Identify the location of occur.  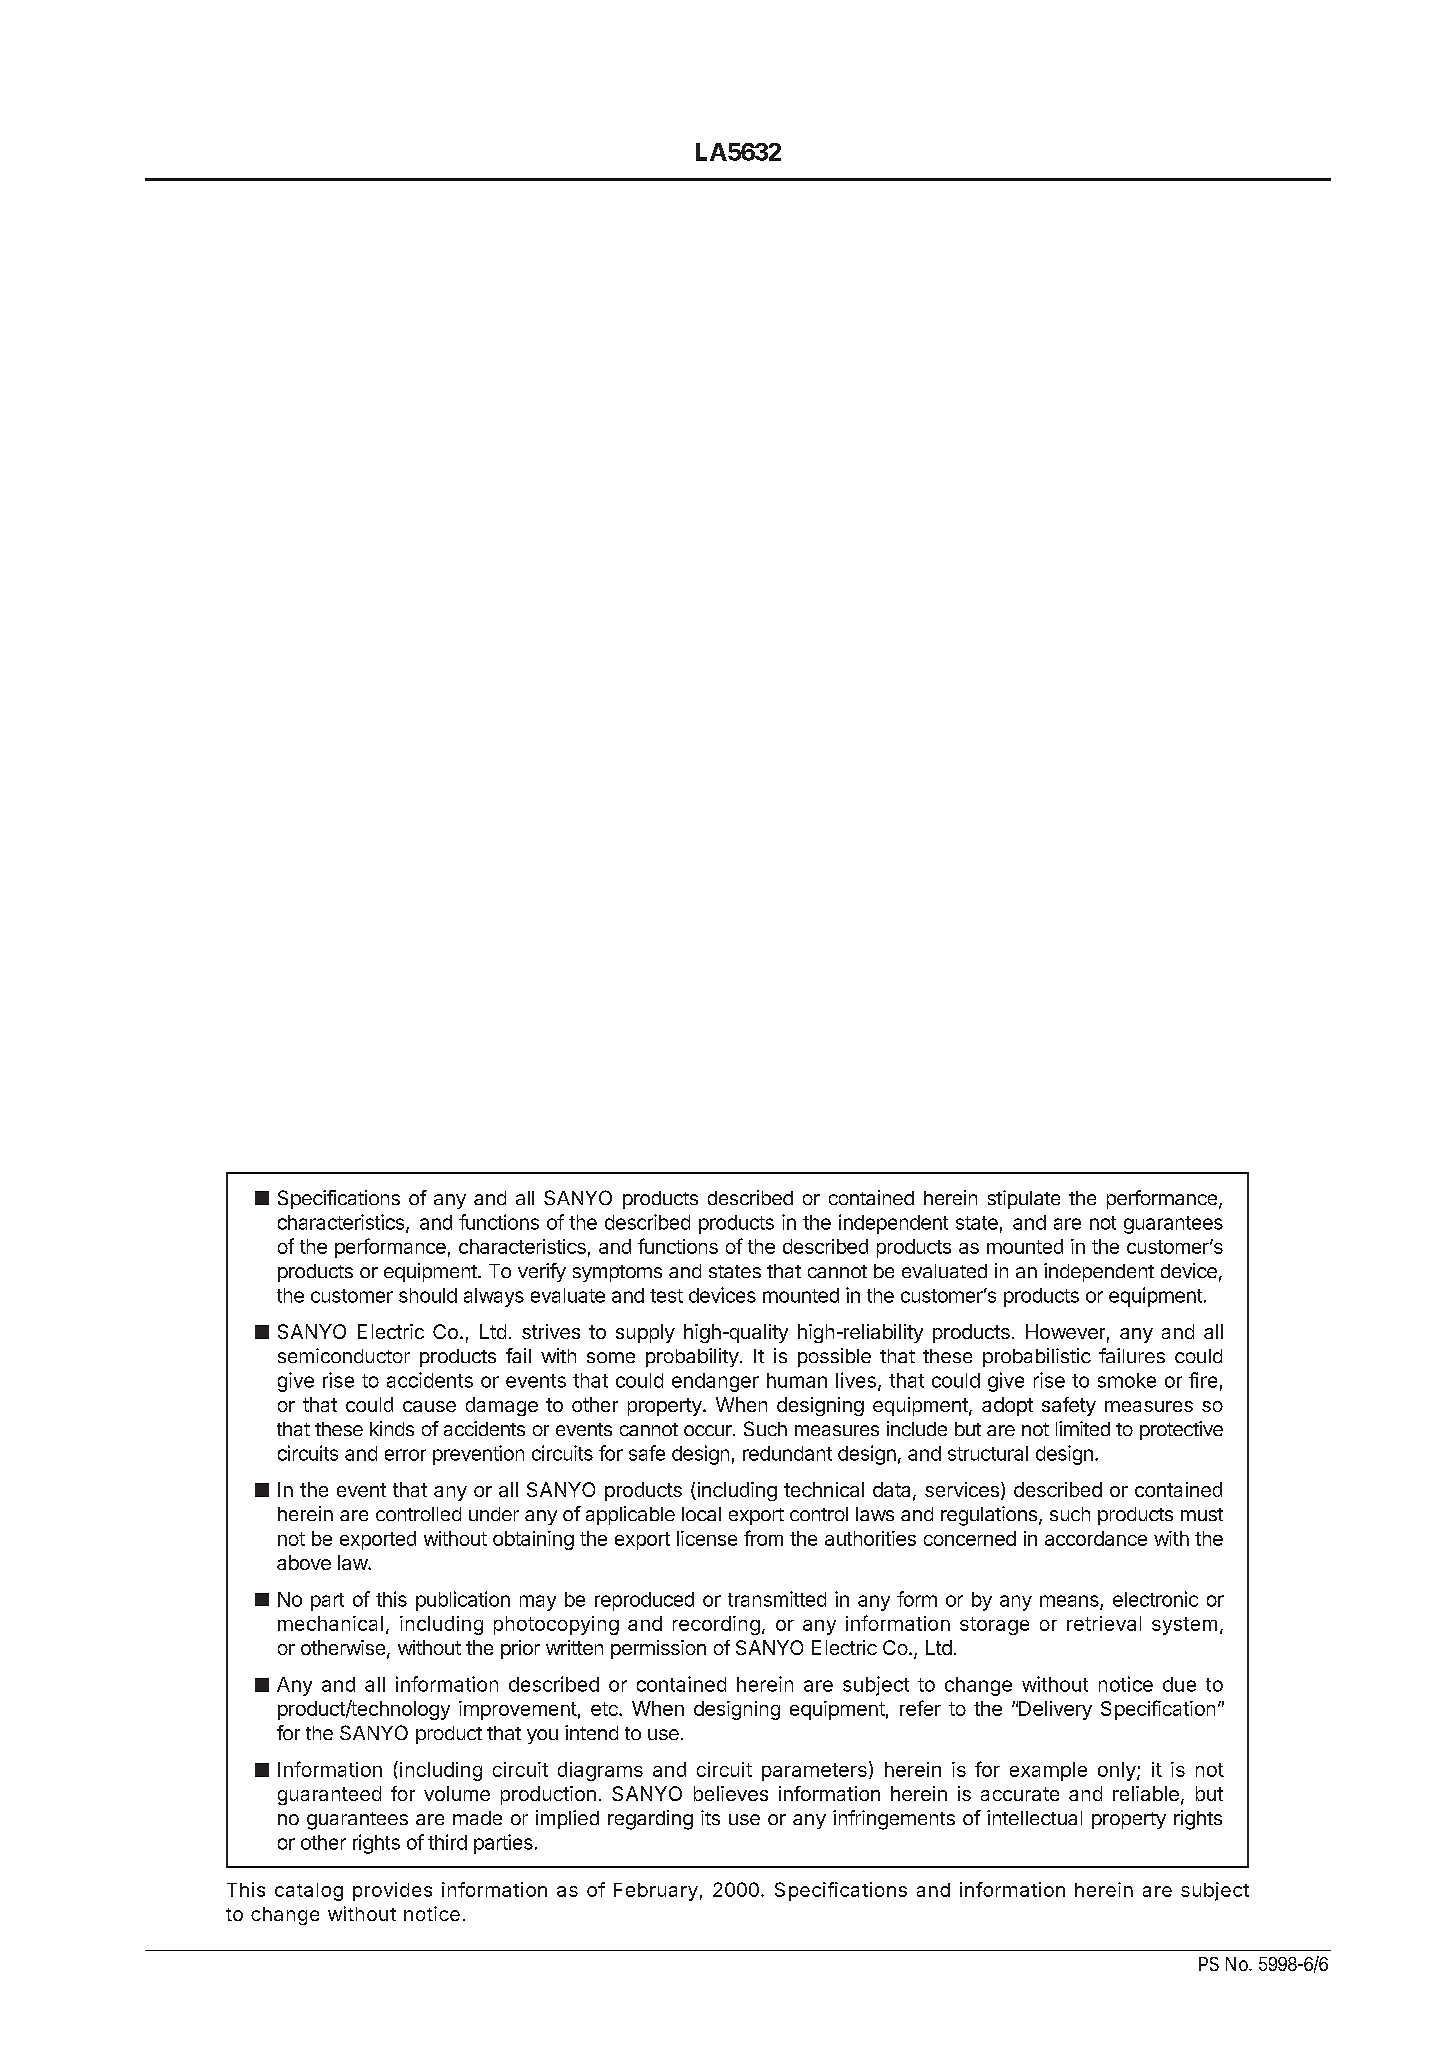
(709, 1430).
